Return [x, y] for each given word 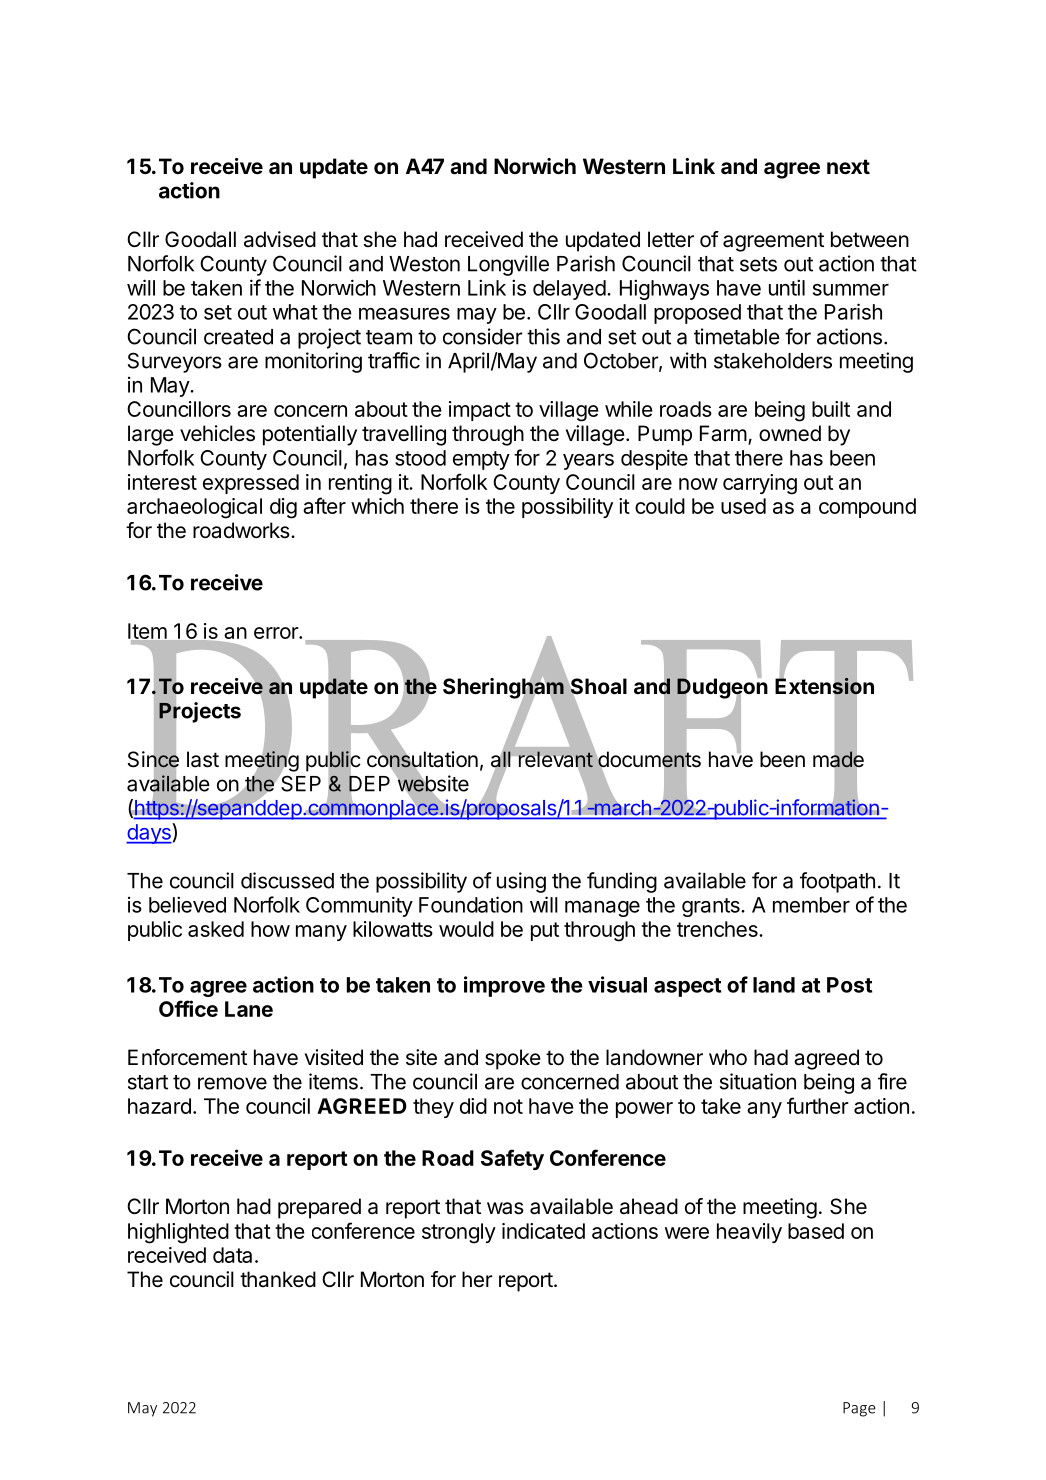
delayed [569, 290]
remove [232, 1083]
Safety [512, 1159]
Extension [824, 686]
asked [216, 929]
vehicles [217, 433]
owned [790, 433]
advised [280, 239]
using [521, 882]
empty [481, 460]
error [277, 633]
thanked [278, 1279]
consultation [422, 759]
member [811, 905]
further [818, 1105]
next [848, 167]
